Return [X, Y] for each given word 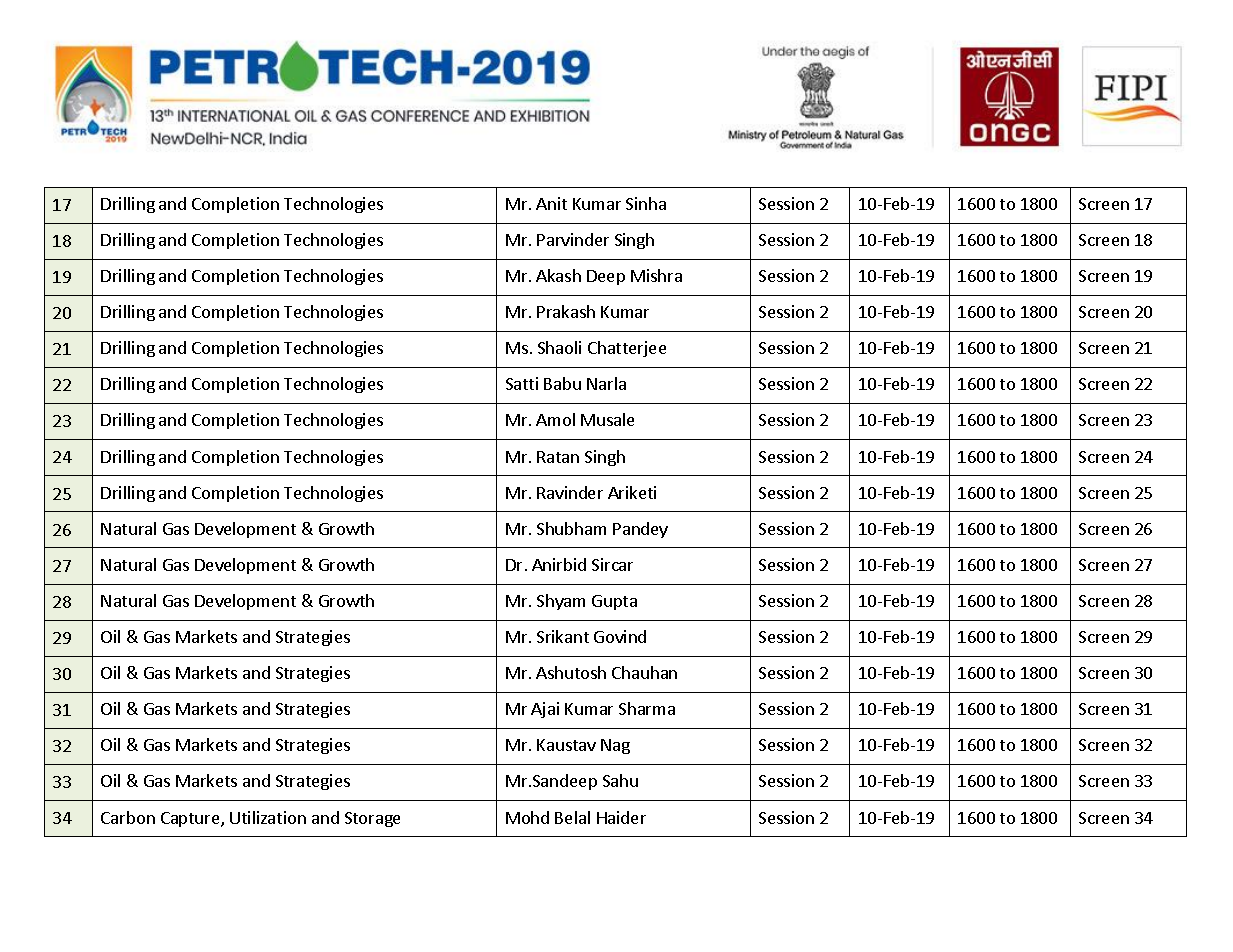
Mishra [656, 275]
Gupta [614, 602]
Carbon [128, 817]
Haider [621, 817]
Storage [372, 819]
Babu [562, 383]
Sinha [646, 203]
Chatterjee [627, 349]
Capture [191, 819]
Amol [555, 419]
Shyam [561, 602]
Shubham [571, 528]
